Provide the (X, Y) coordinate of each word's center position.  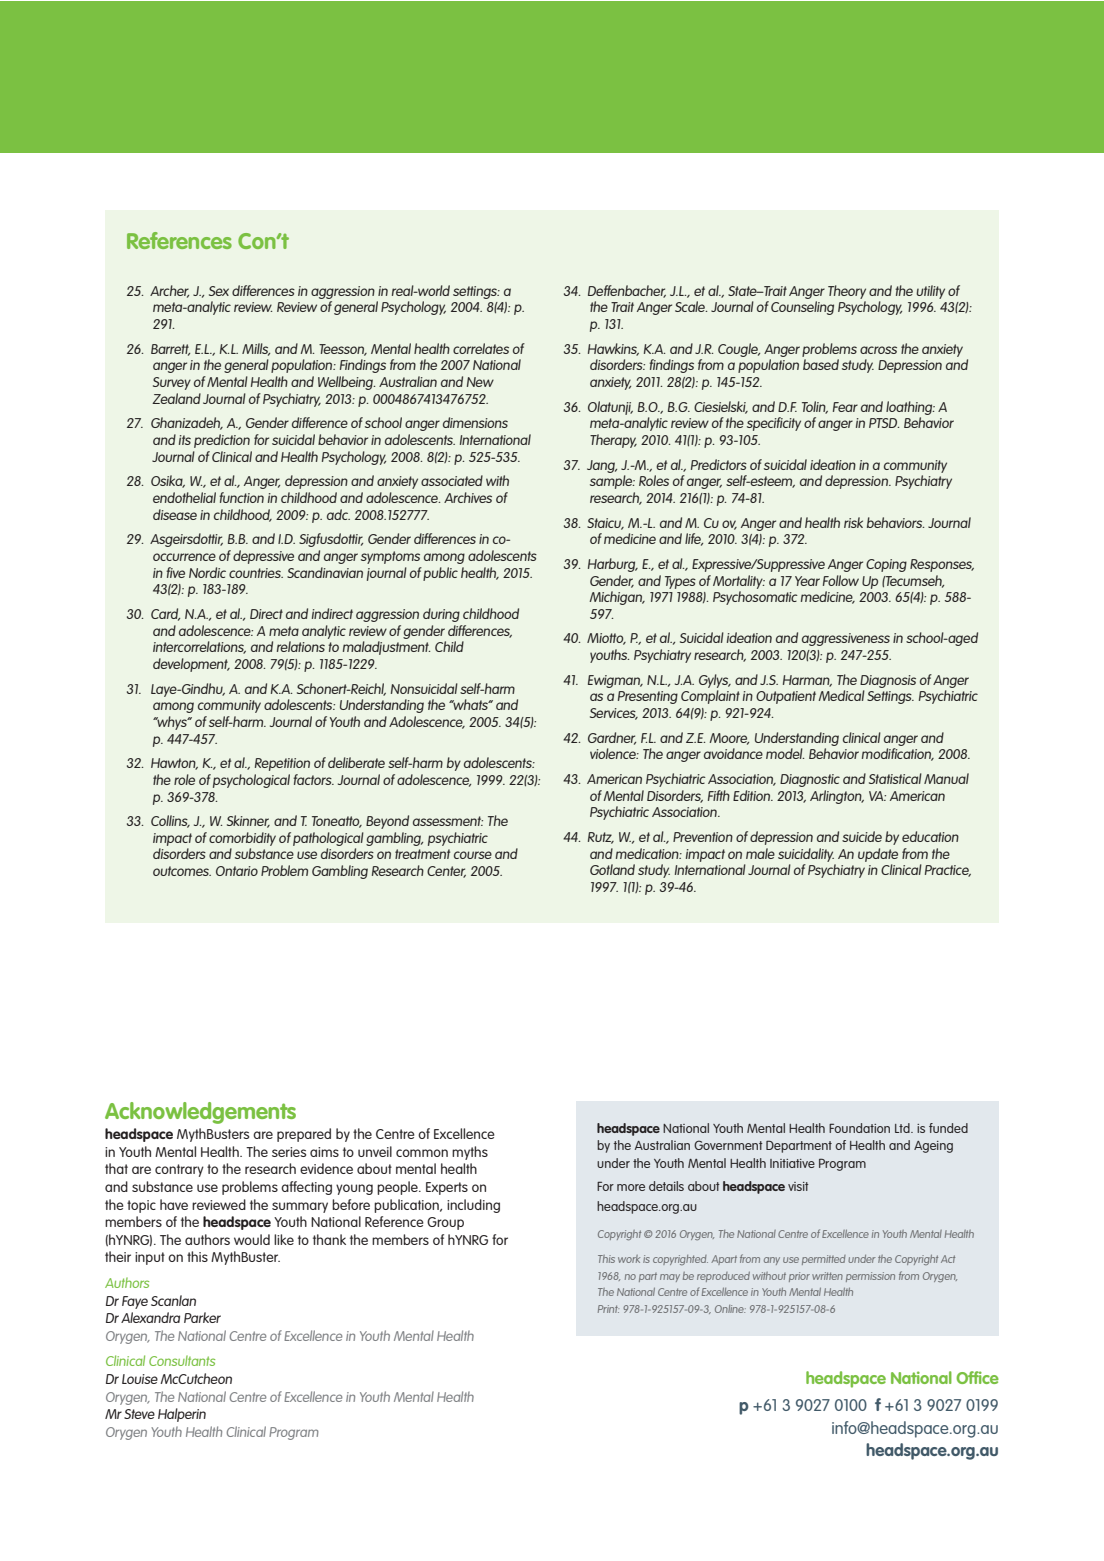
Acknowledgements (200, 1113)
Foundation (859, 1128)
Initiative (792, 1163)
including (473, 1206)
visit (798, 1186)
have (174, 1204)
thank (329, 1239)
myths (470, 1153)
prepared (304, 1135)
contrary (179, 1170)
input (150, 1258)
